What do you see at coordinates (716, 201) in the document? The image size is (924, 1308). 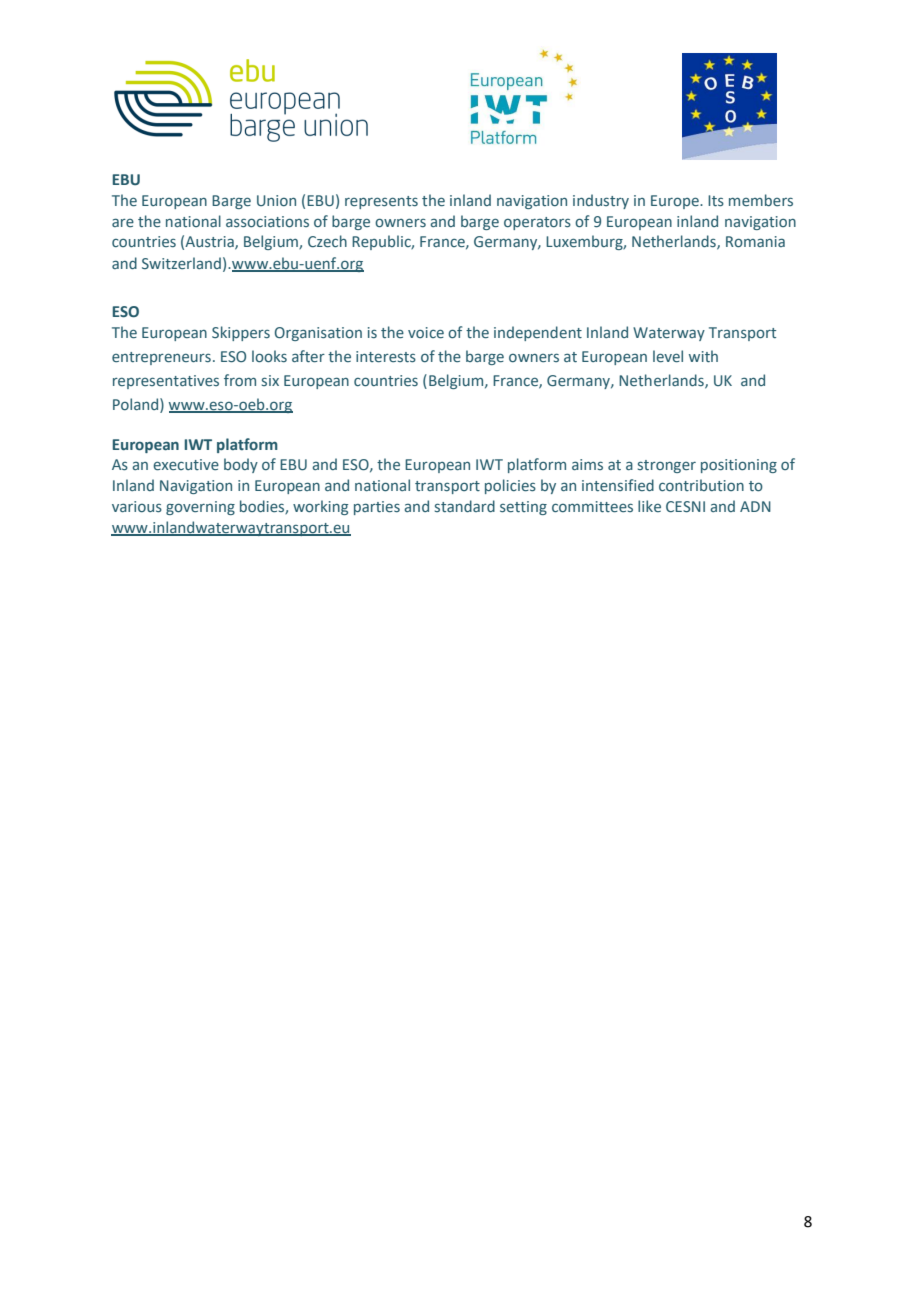 I see `Its` at bounding box center [716, 201].
